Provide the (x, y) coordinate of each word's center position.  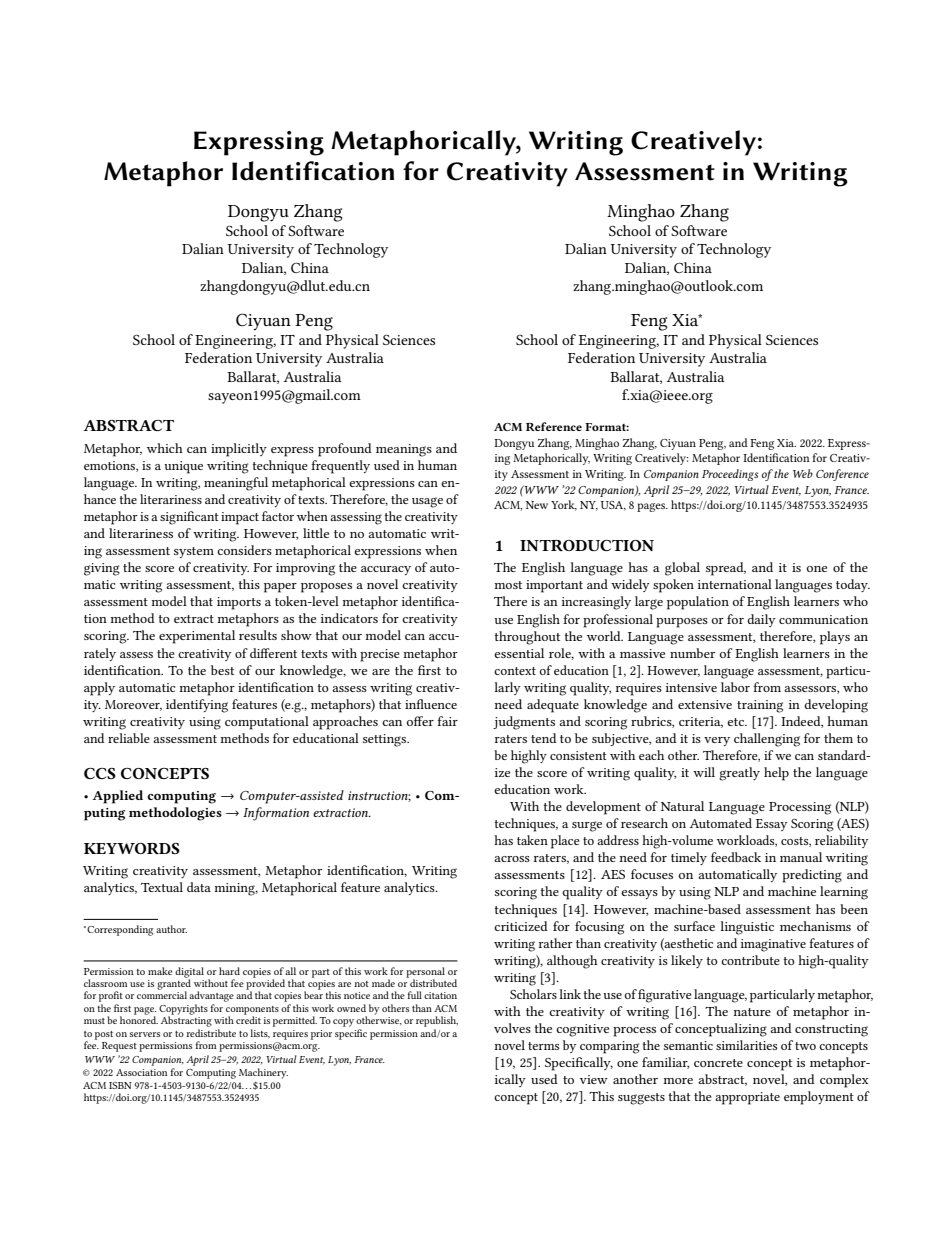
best (222, 670)
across (512, 859)
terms (544, 1046)
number (692, 653)
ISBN (120, 1085)
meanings (404, 450)
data (199, 887)
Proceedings (730, 475)
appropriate (747, 1098)
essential (519, 653)
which (165, 448)
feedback (736, 857)
